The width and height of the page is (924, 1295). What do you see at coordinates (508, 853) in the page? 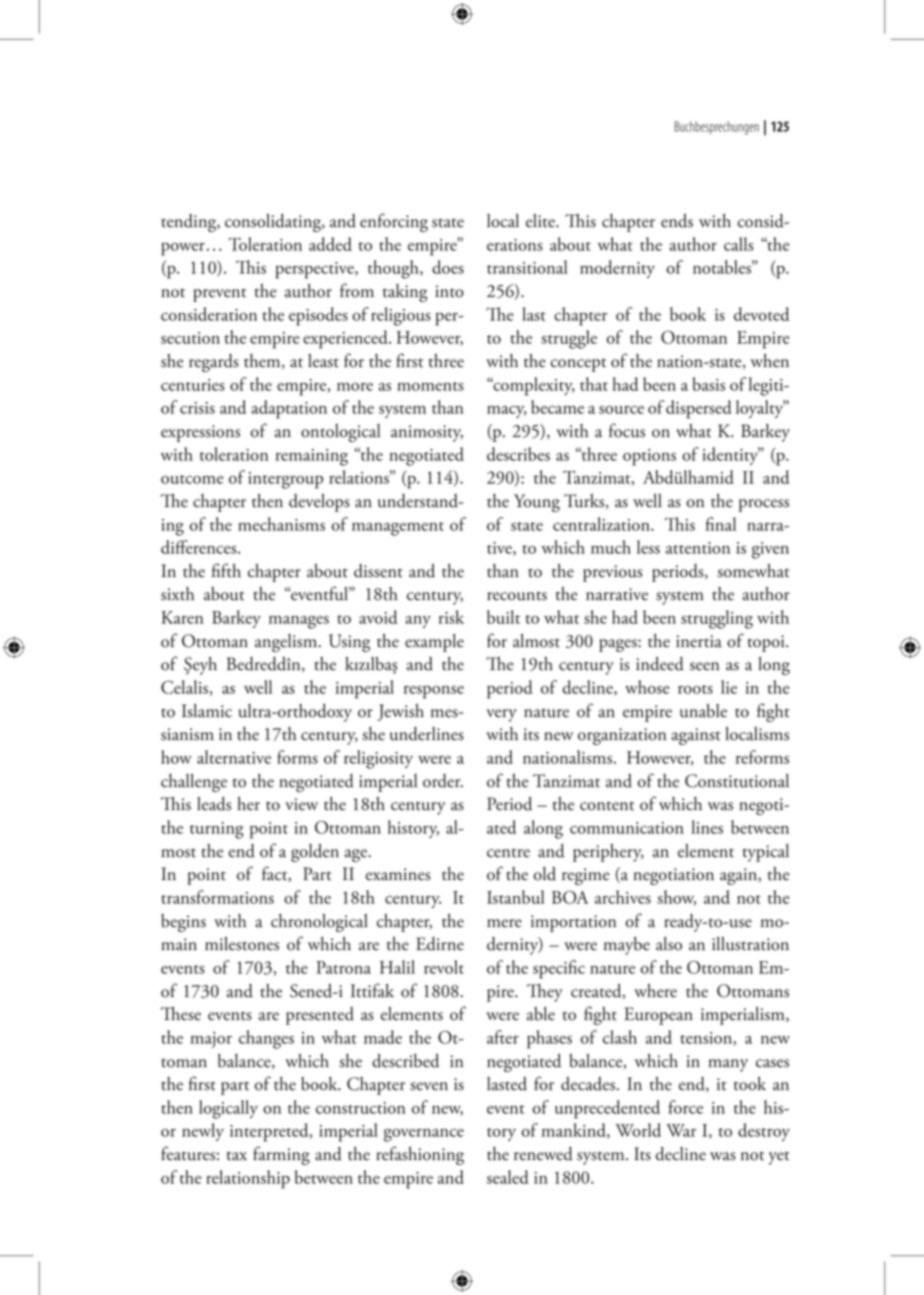
I see `centre` at bounding box center [508, 853].
